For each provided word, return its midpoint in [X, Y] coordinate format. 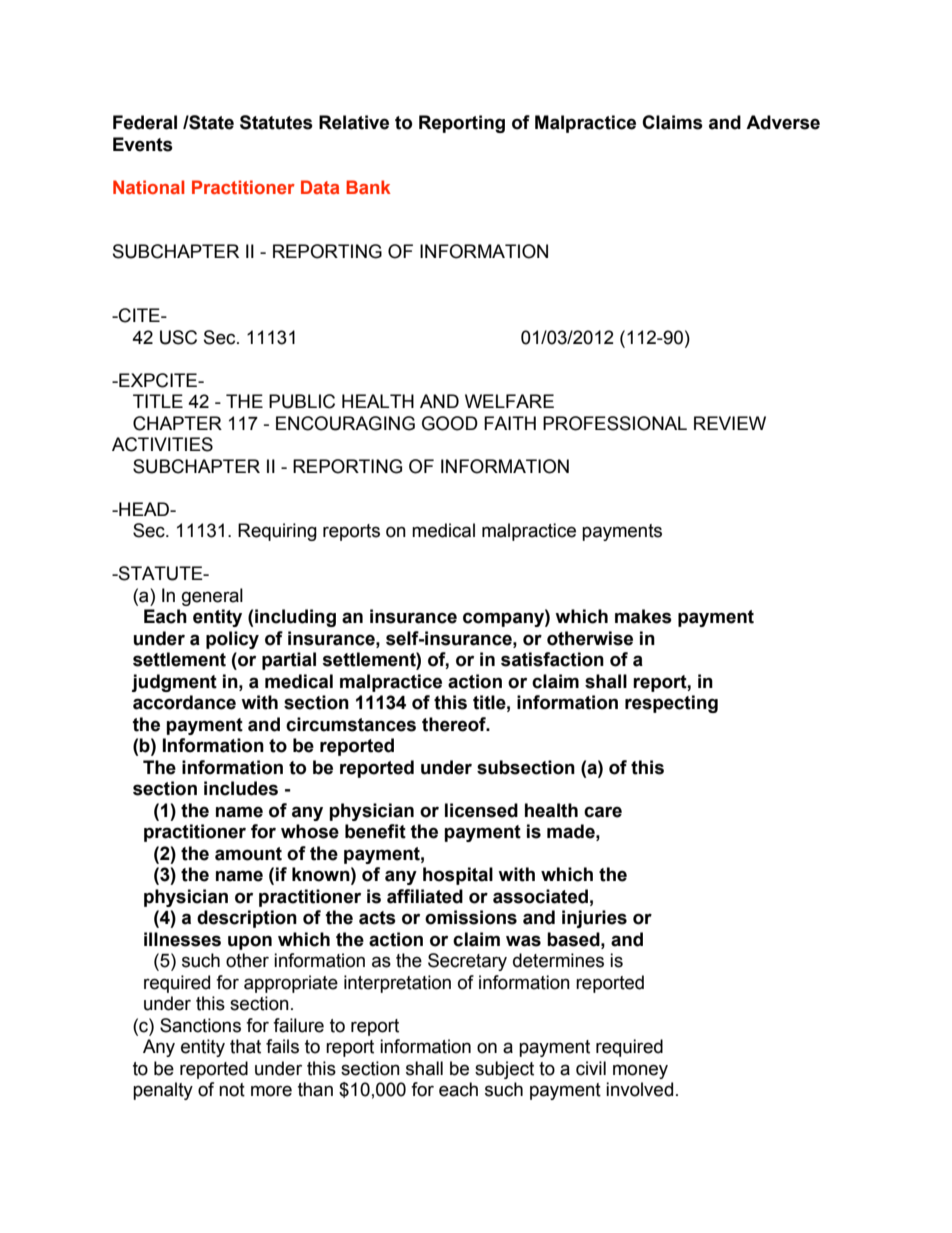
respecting [671, 704]
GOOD [450, 423]
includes [241, 788]
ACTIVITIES [162, 444]
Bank [368, 187]
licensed [481, 810]
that [245, 1046]
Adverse [783, 122]
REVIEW [730, 423]
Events [143, 144]
